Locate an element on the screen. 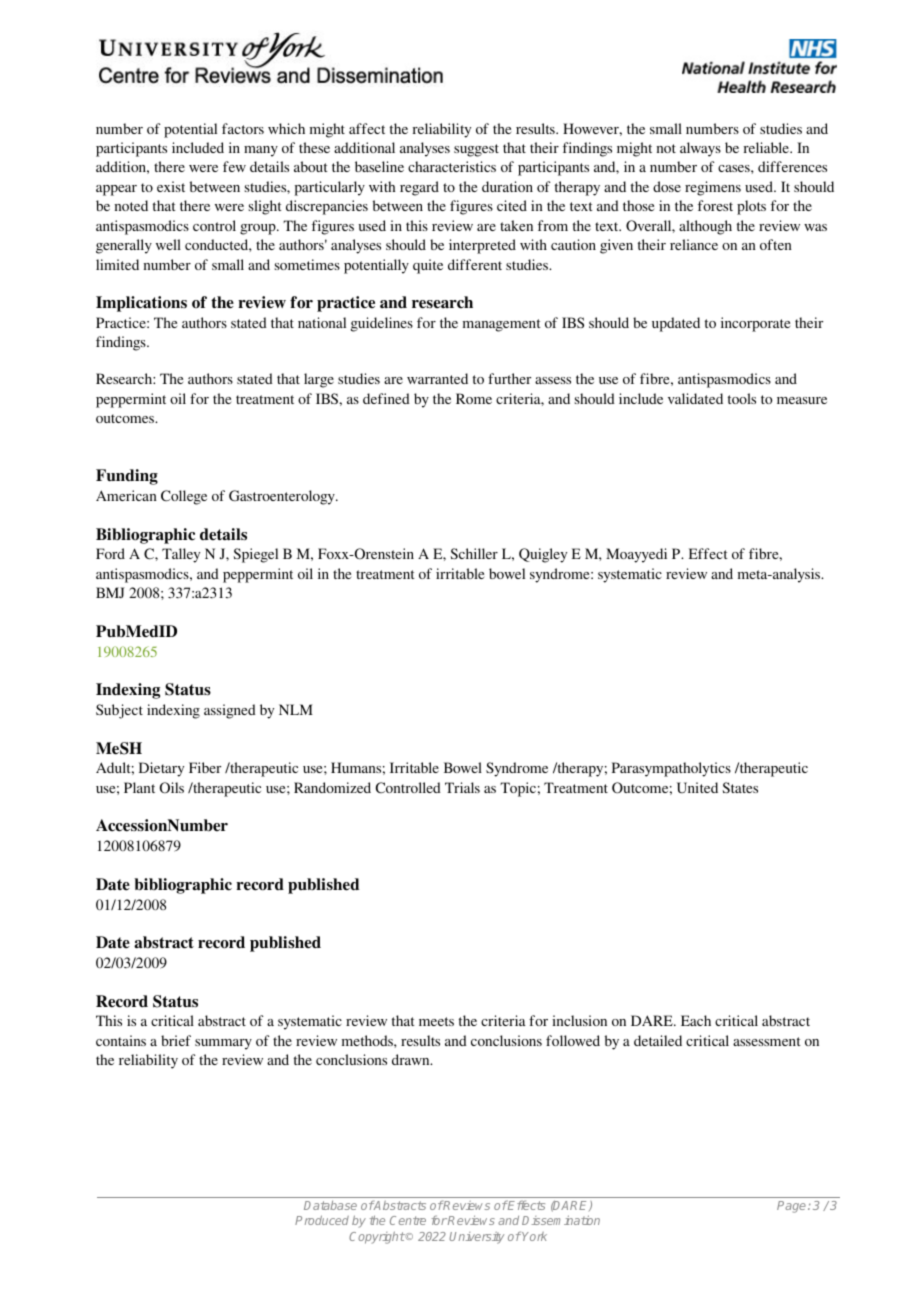 This screenshot has width=924, height=1308. exist is located at coordinates (171, 186).
